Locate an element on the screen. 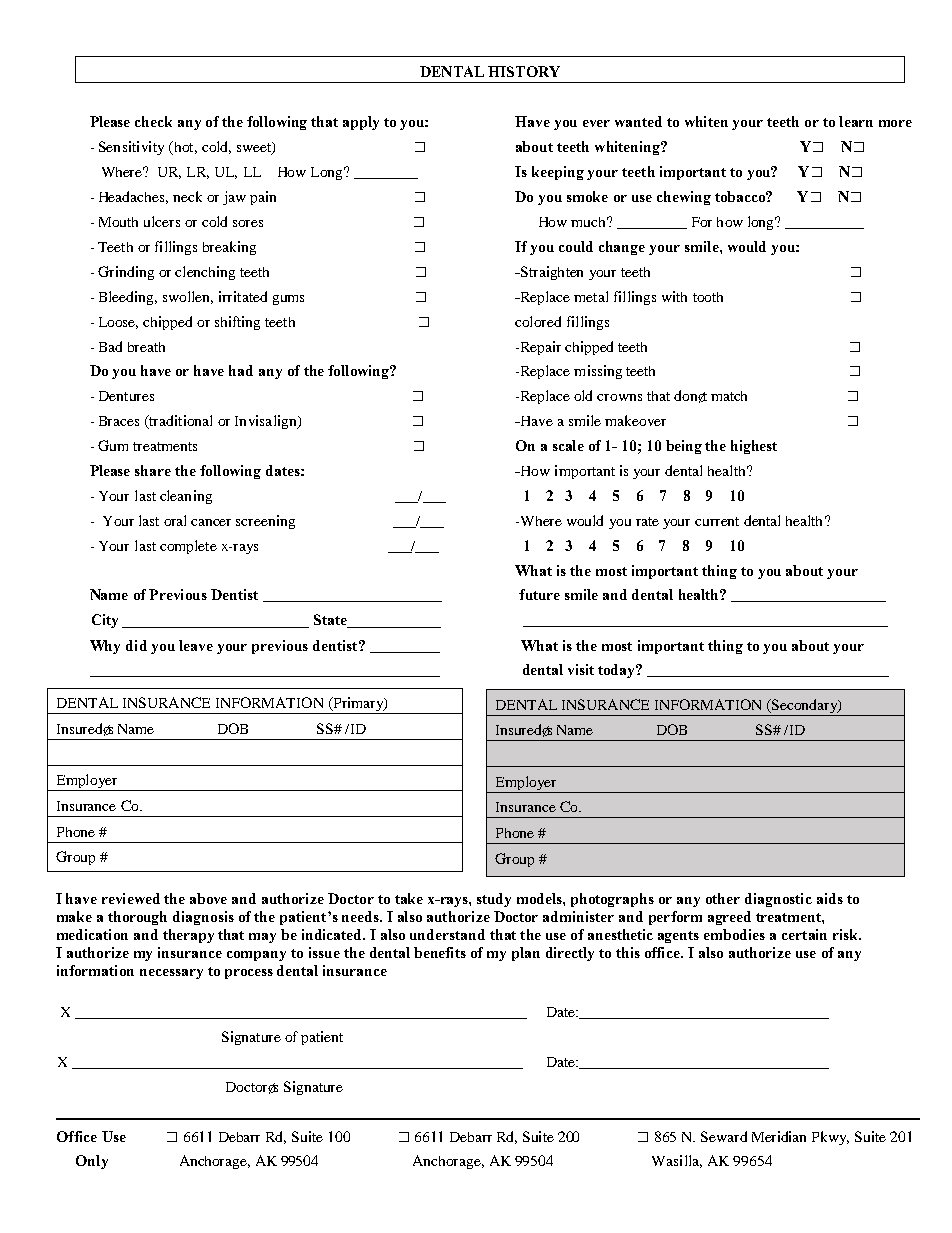 Image resolution: width=952 pixels, height=1233 pixels. HISTORY is located at coordinates (524, 71).
